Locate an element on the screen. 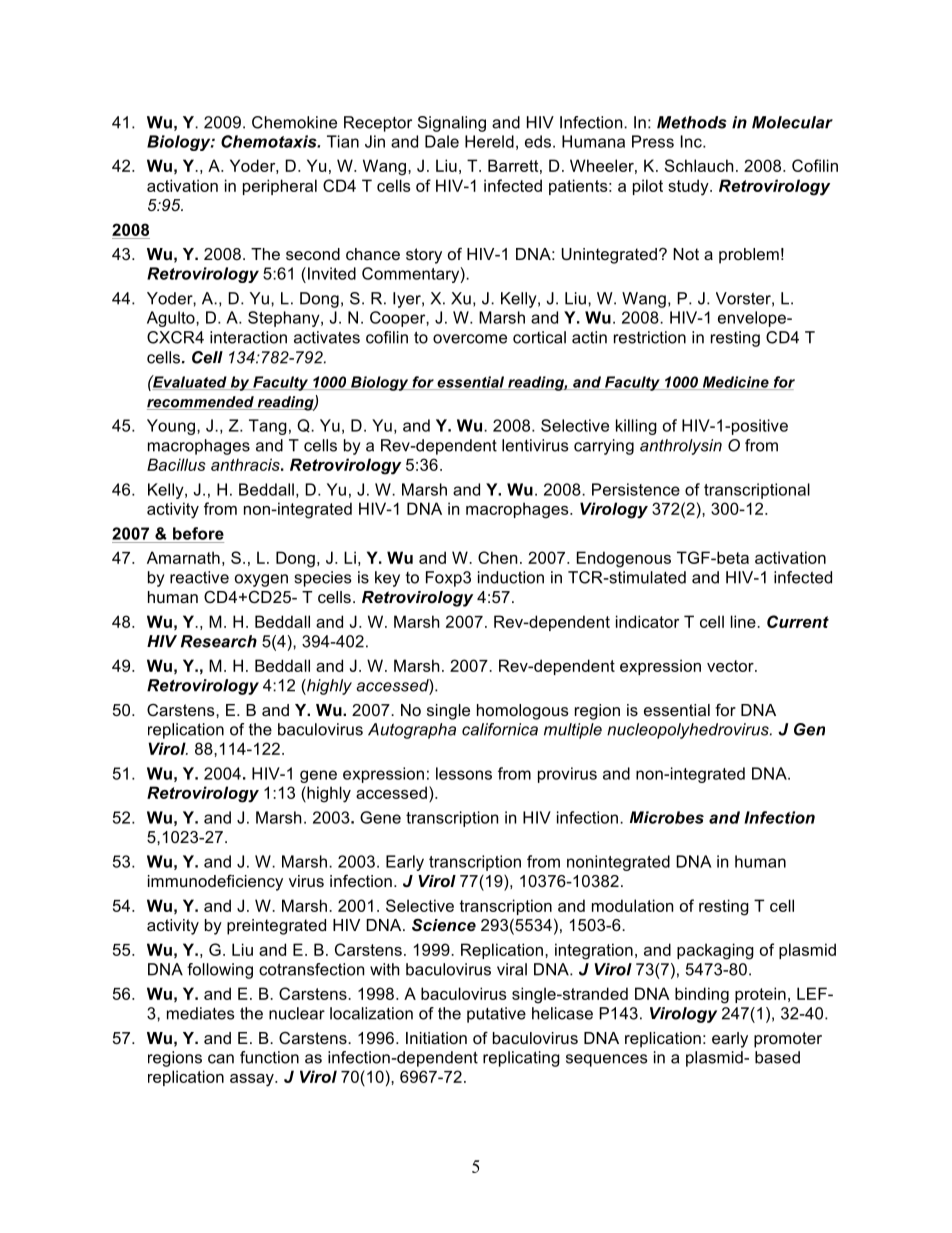 This screenshot has height=1233, width=952. Medicine is located at coordinates (735, 383).
